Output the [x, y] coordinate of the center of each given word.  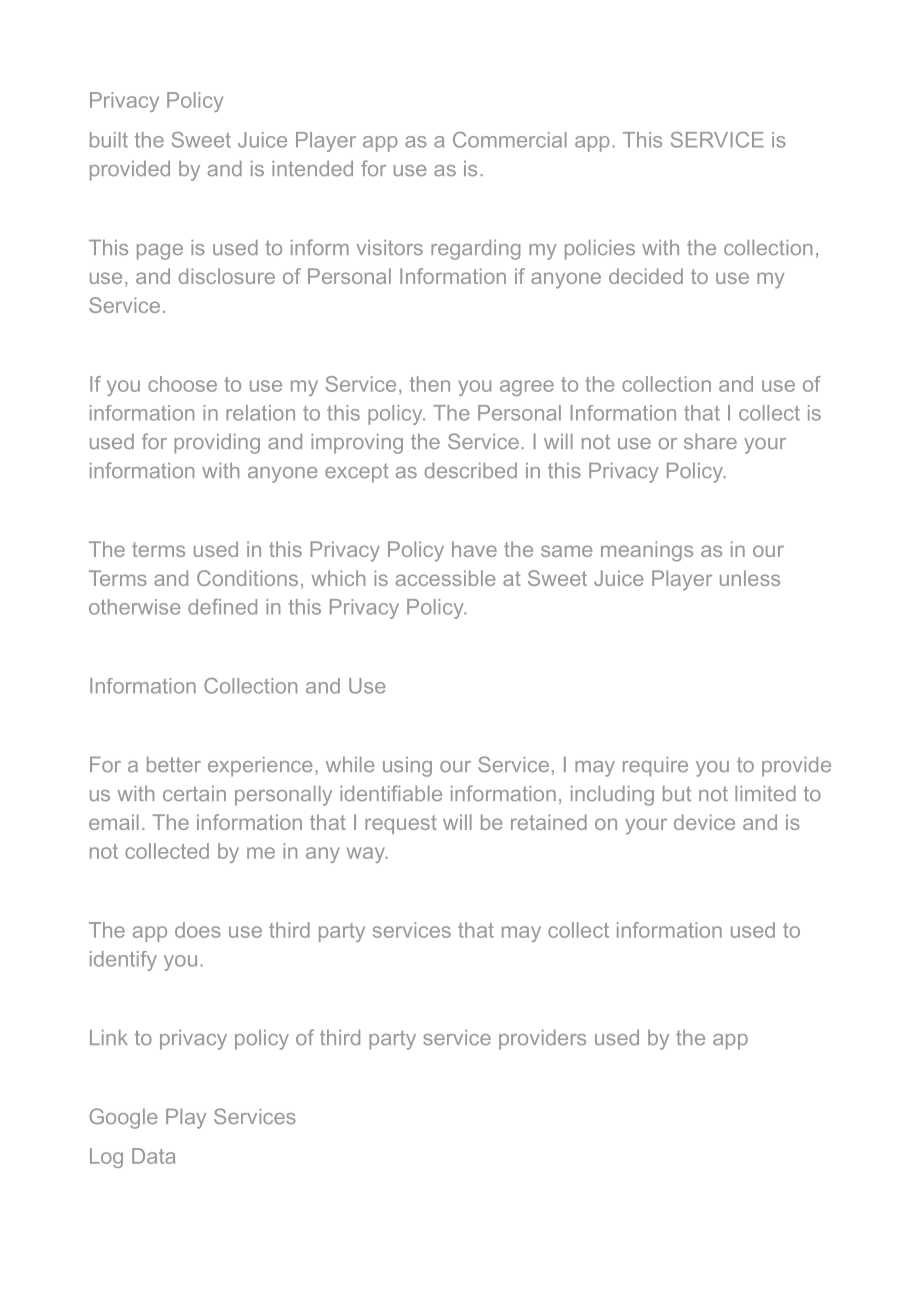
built [109, 140]
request [401, 824]
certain [194, 793]
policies [600, 250]
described [470, 471]
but [677, 793]
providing [217, 444]
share [710, 442]
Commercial [510, 140]
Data [153, 1156]
